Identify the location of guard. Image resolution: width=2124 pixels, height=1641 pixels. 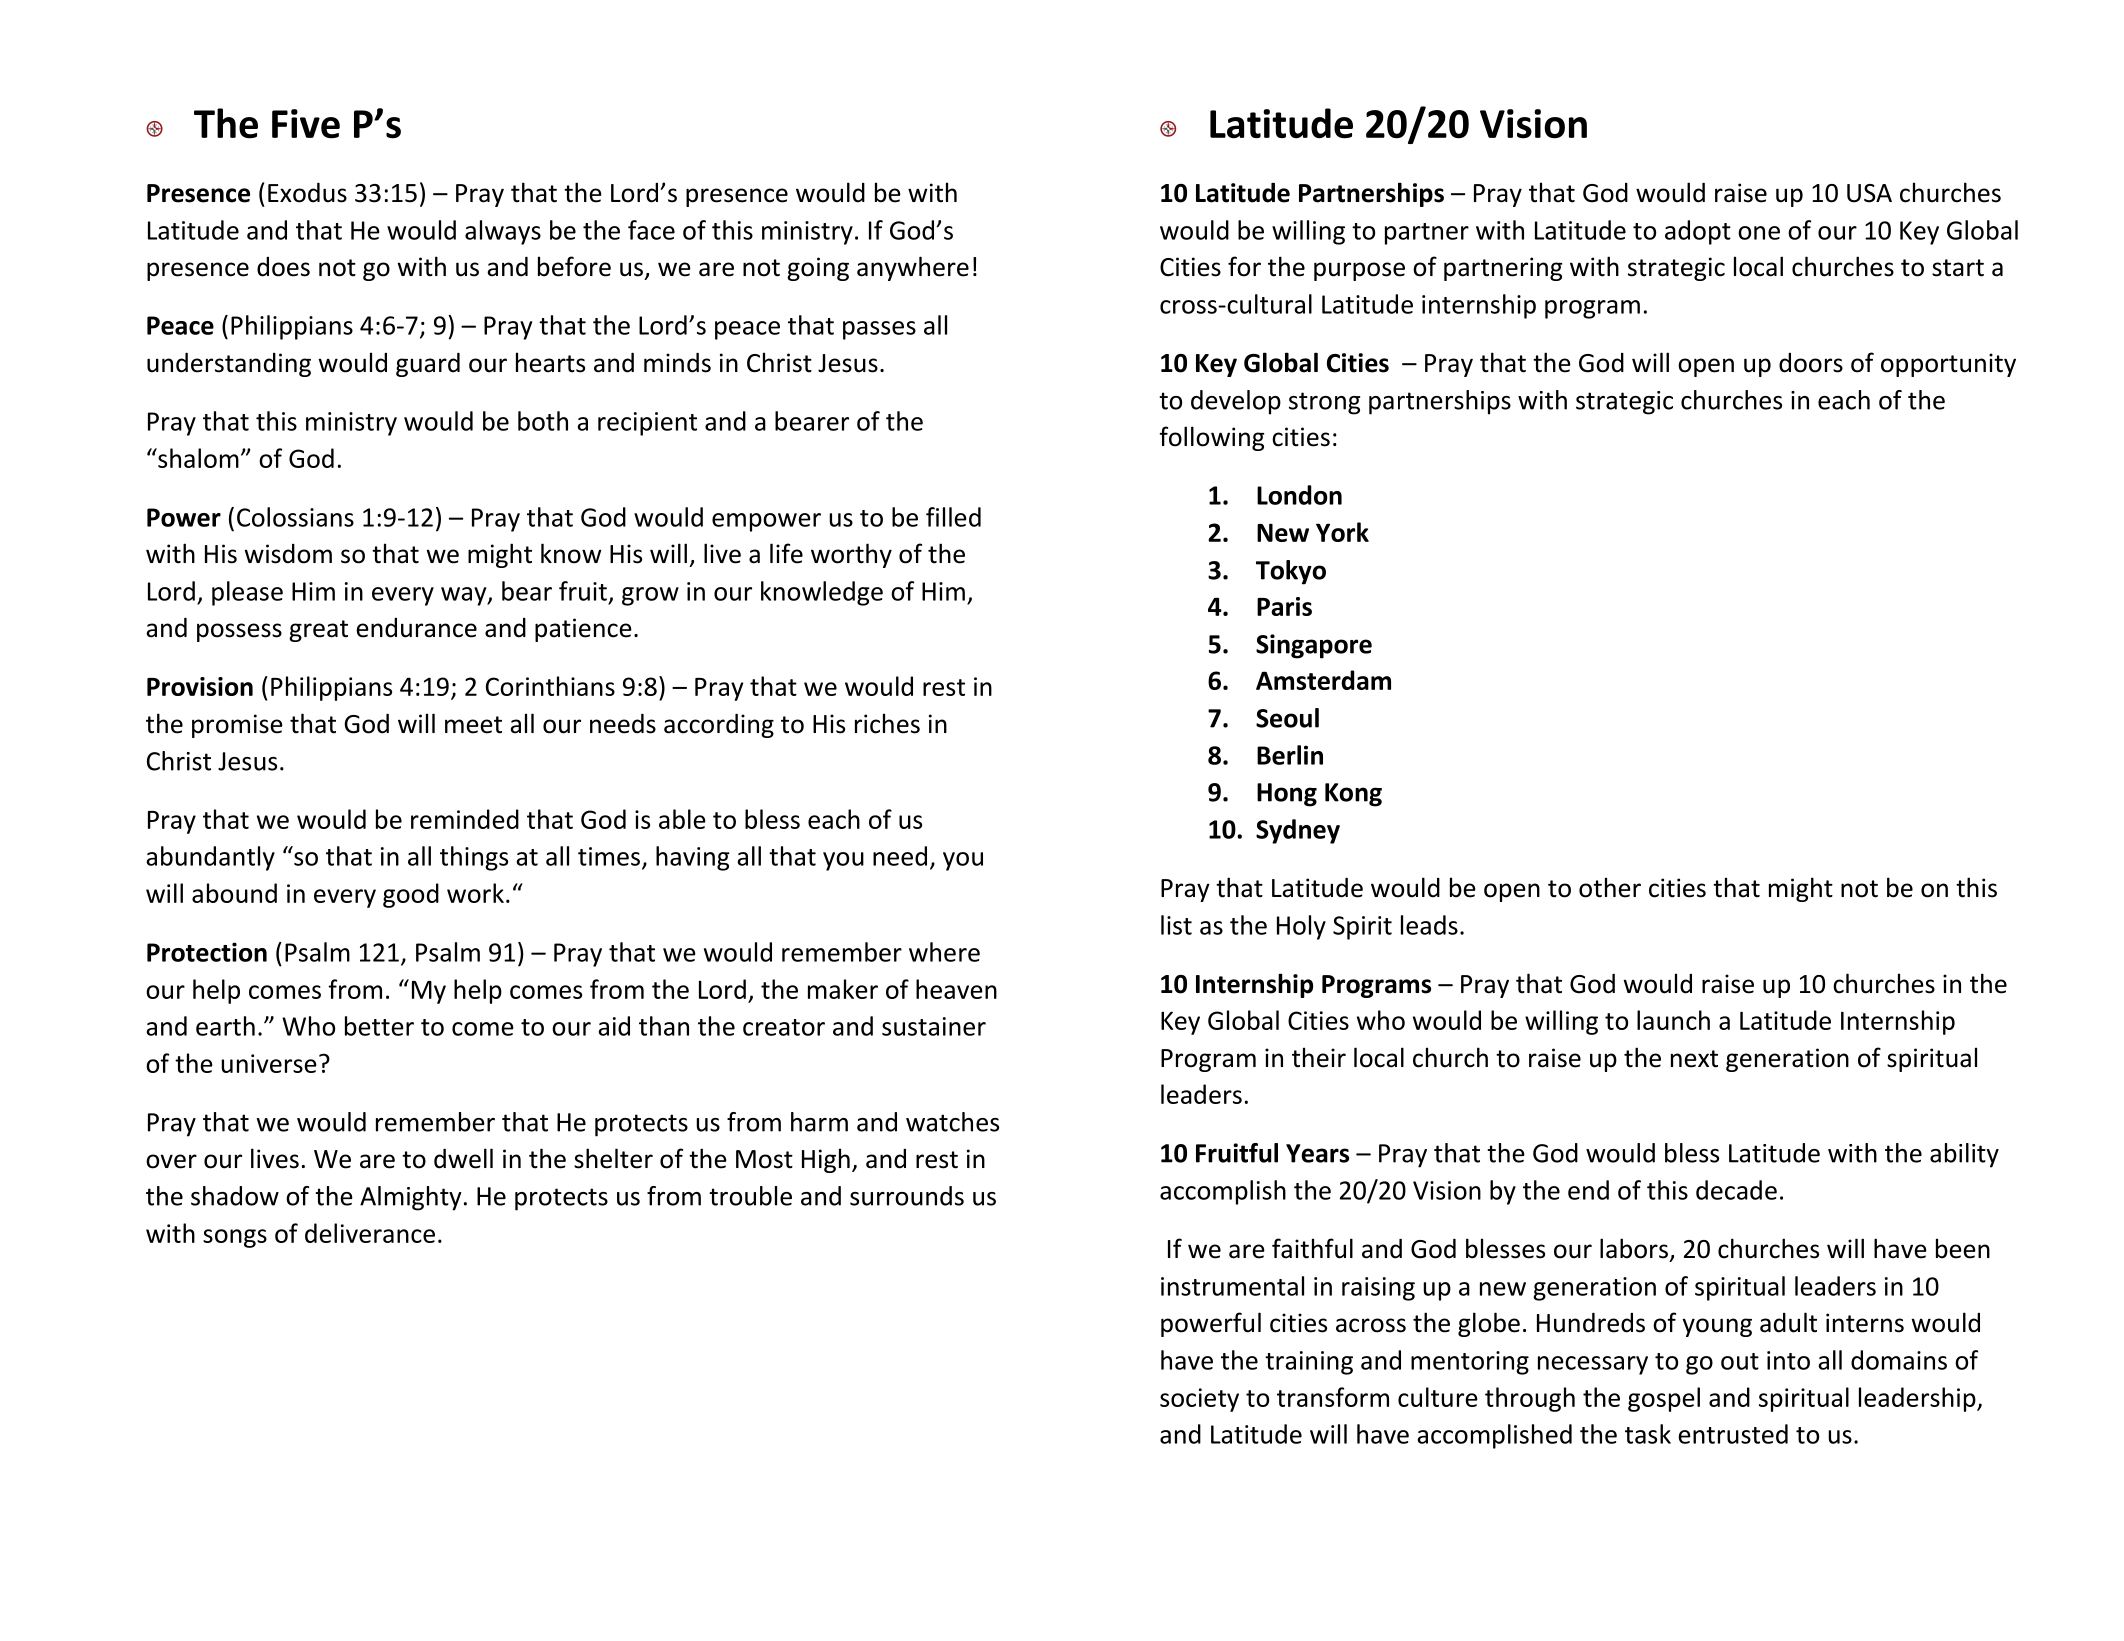
(428, 365).
